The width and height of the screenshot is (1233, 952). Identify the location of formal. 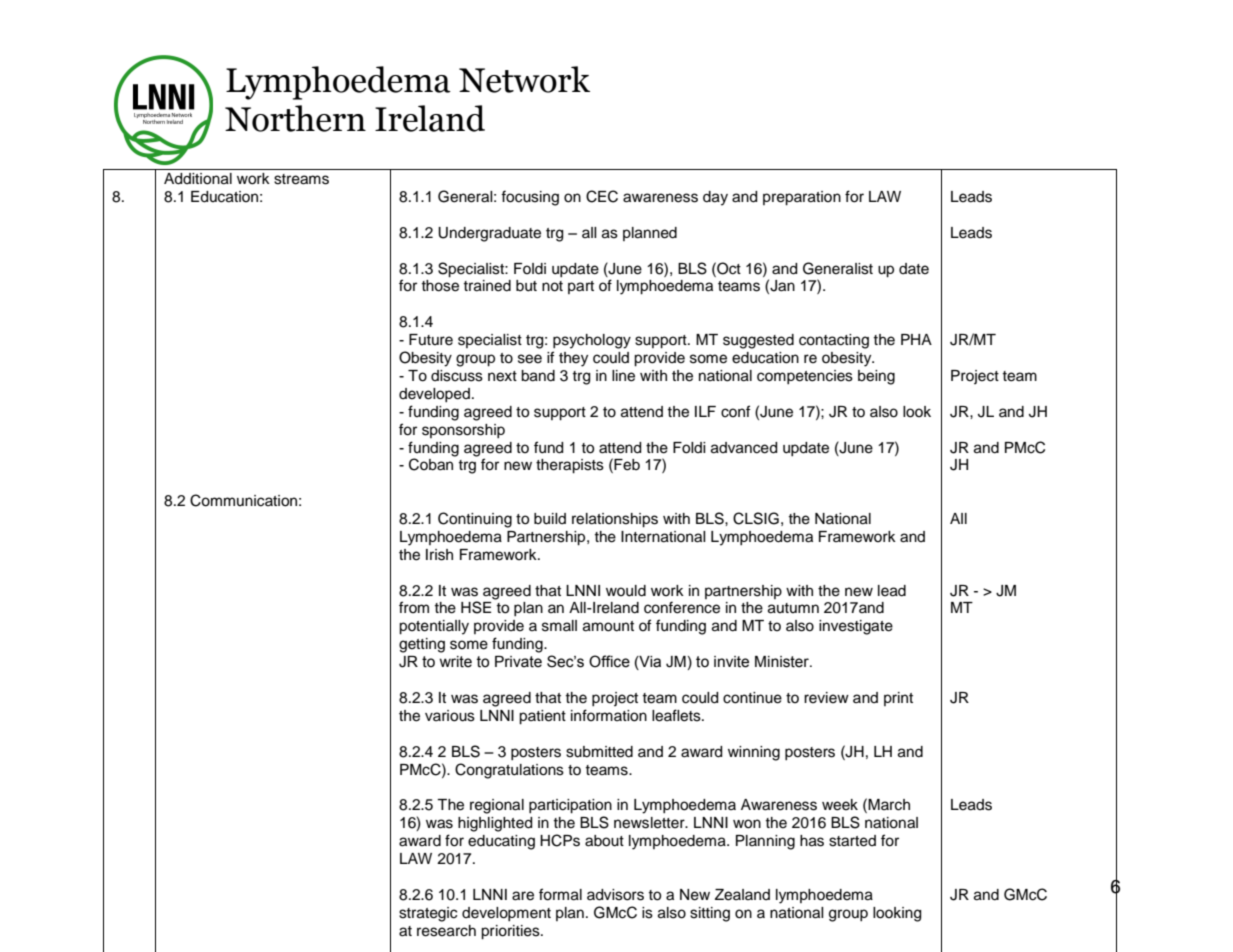
(560, 894).
